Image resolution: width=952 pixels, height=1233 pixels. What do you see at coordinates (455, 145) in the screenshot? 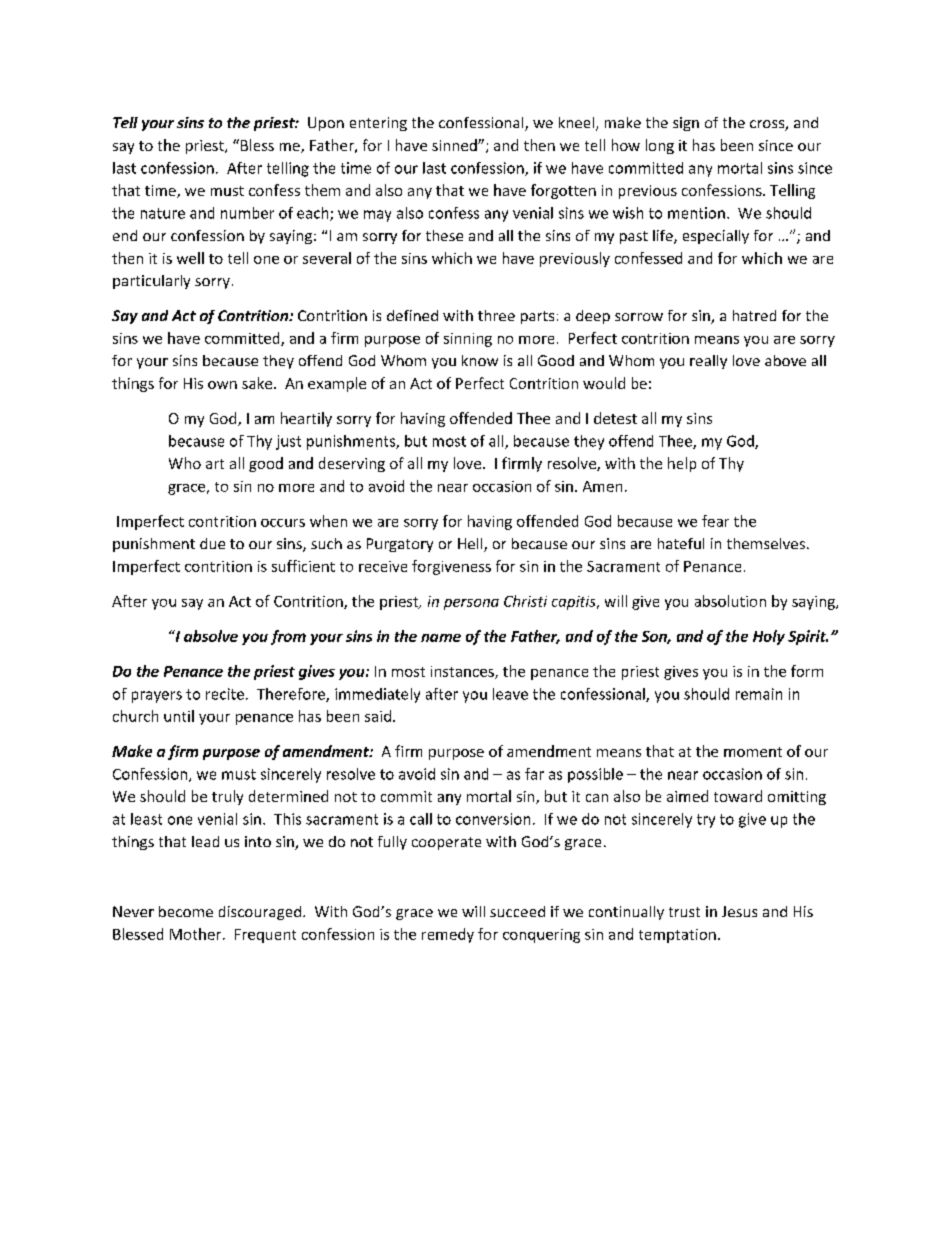
I see `sinned` at bounding box center [455, 145].
